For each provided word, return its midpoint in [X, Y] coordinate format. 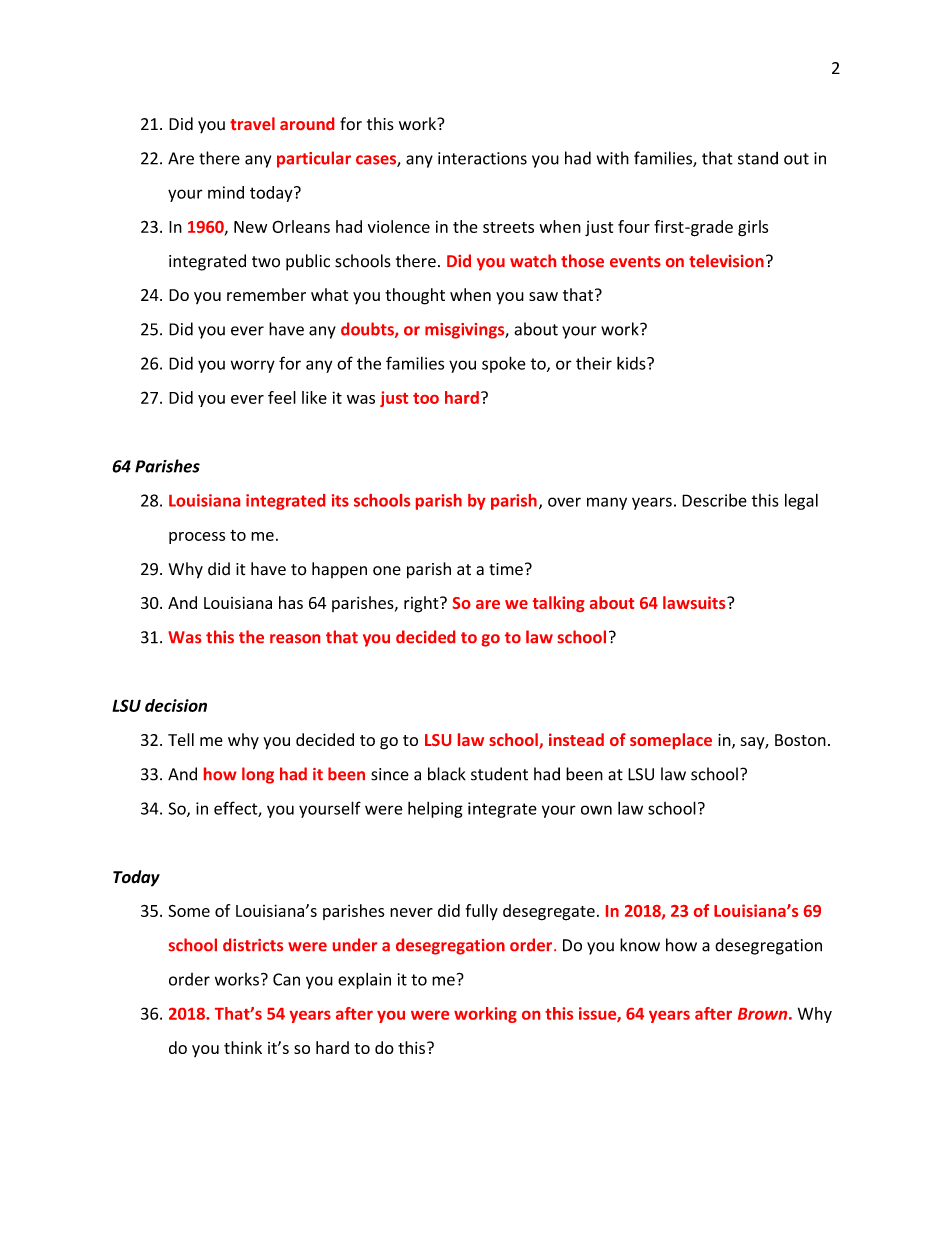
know [640, 945]
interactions [482, 158]
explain [364, 981]
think [243, 1047]
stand [758, 158]
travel [252, 123]
